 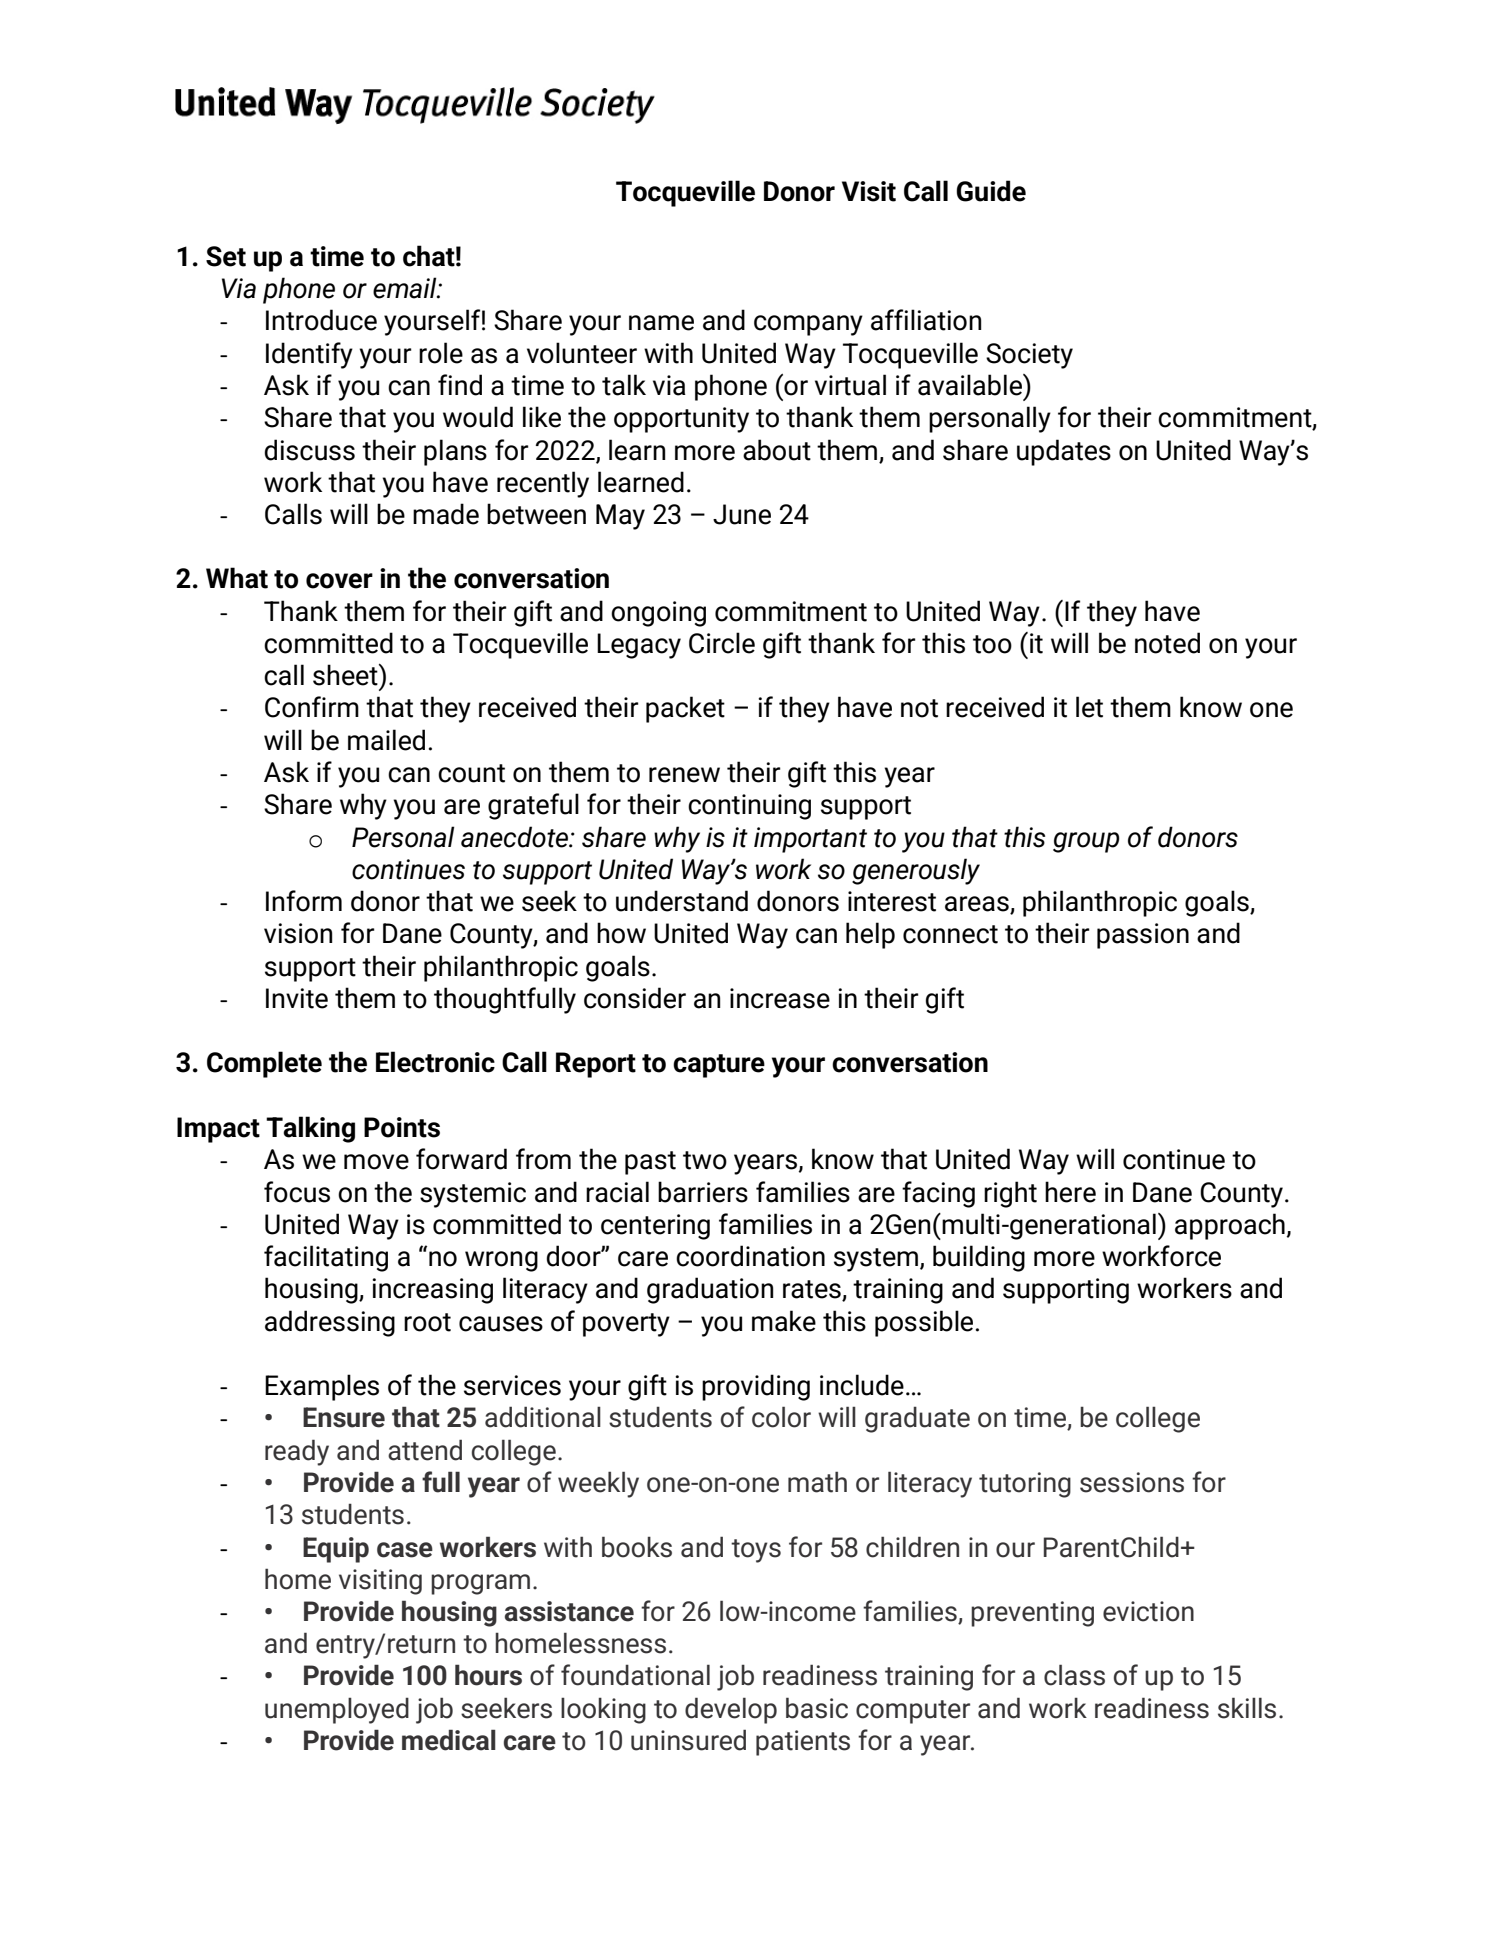 What do you see at coordinates (780, 998) in the page?
I see `increase` at bounding box center [780, 998].
